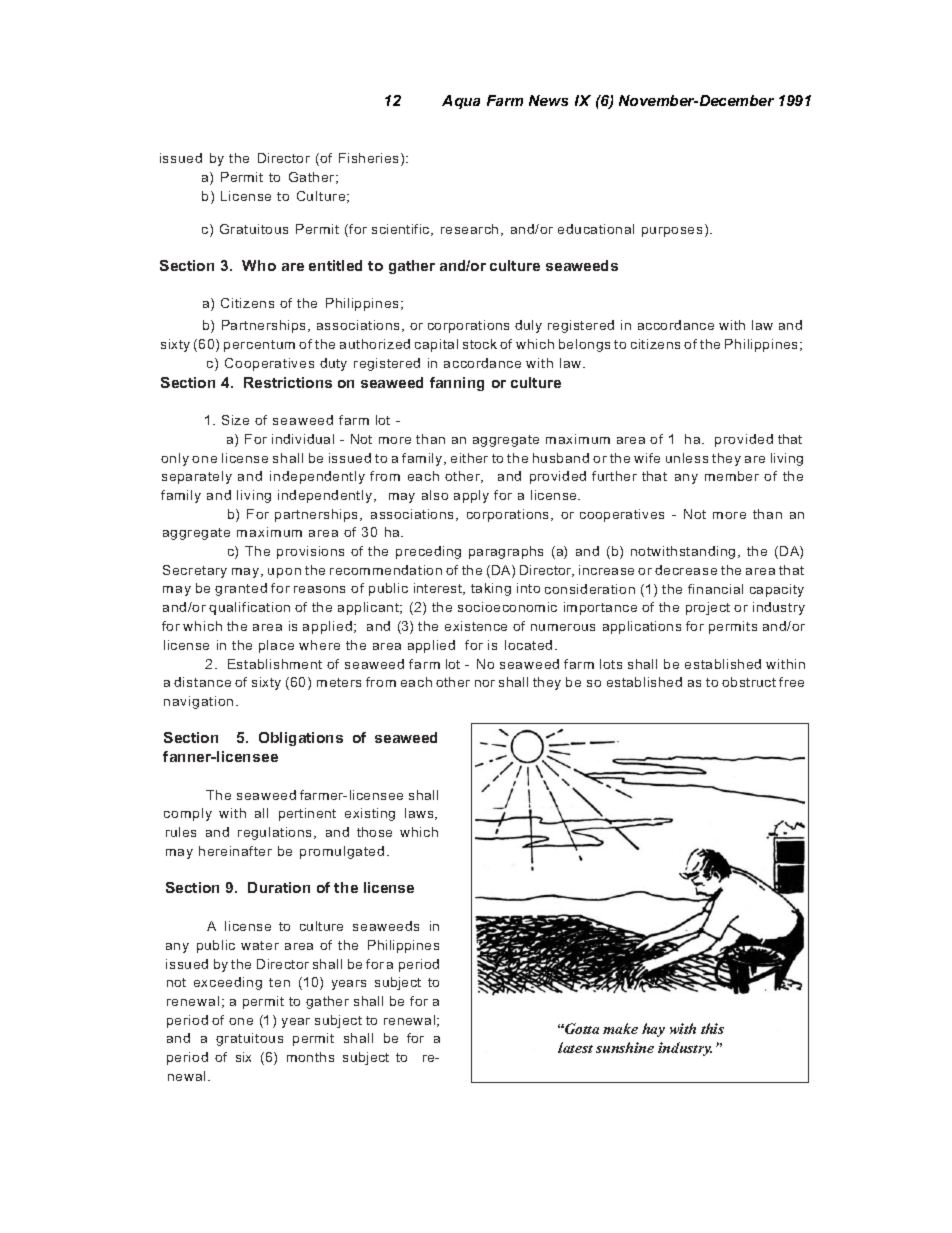  What do you see at coordinates (461, 102) in the screenshot?
I see `Aqua` at bounding box center [461, 102].
